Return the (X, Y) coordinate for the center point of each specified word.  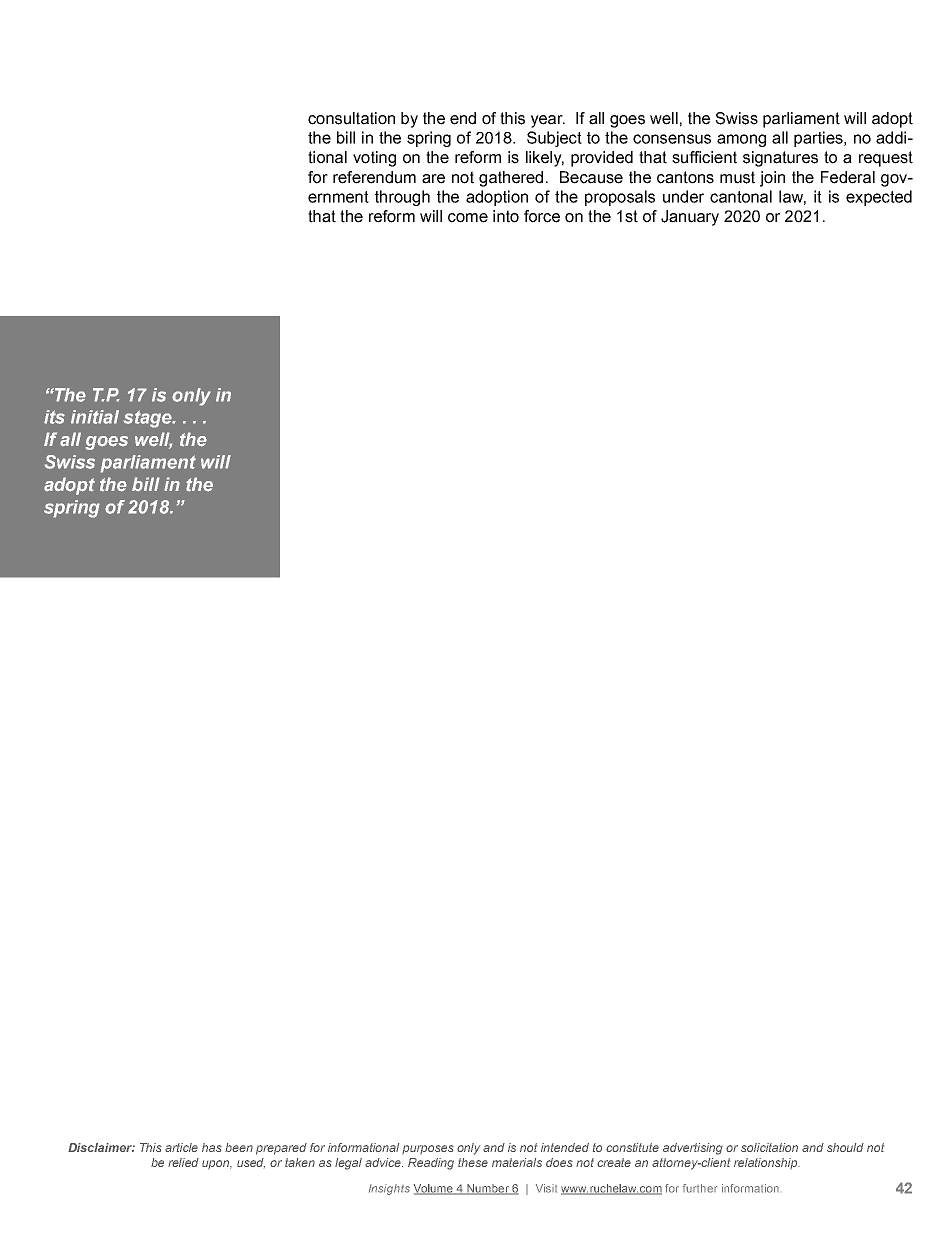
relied (183, 1162)
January (690, 218)
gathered (511, 179)
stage (149, 419)
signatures (780, 159)
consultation (351, 118)
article (181, 1147)
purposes (428, 1149)
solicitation (769, 1147)
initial (95, 417)
